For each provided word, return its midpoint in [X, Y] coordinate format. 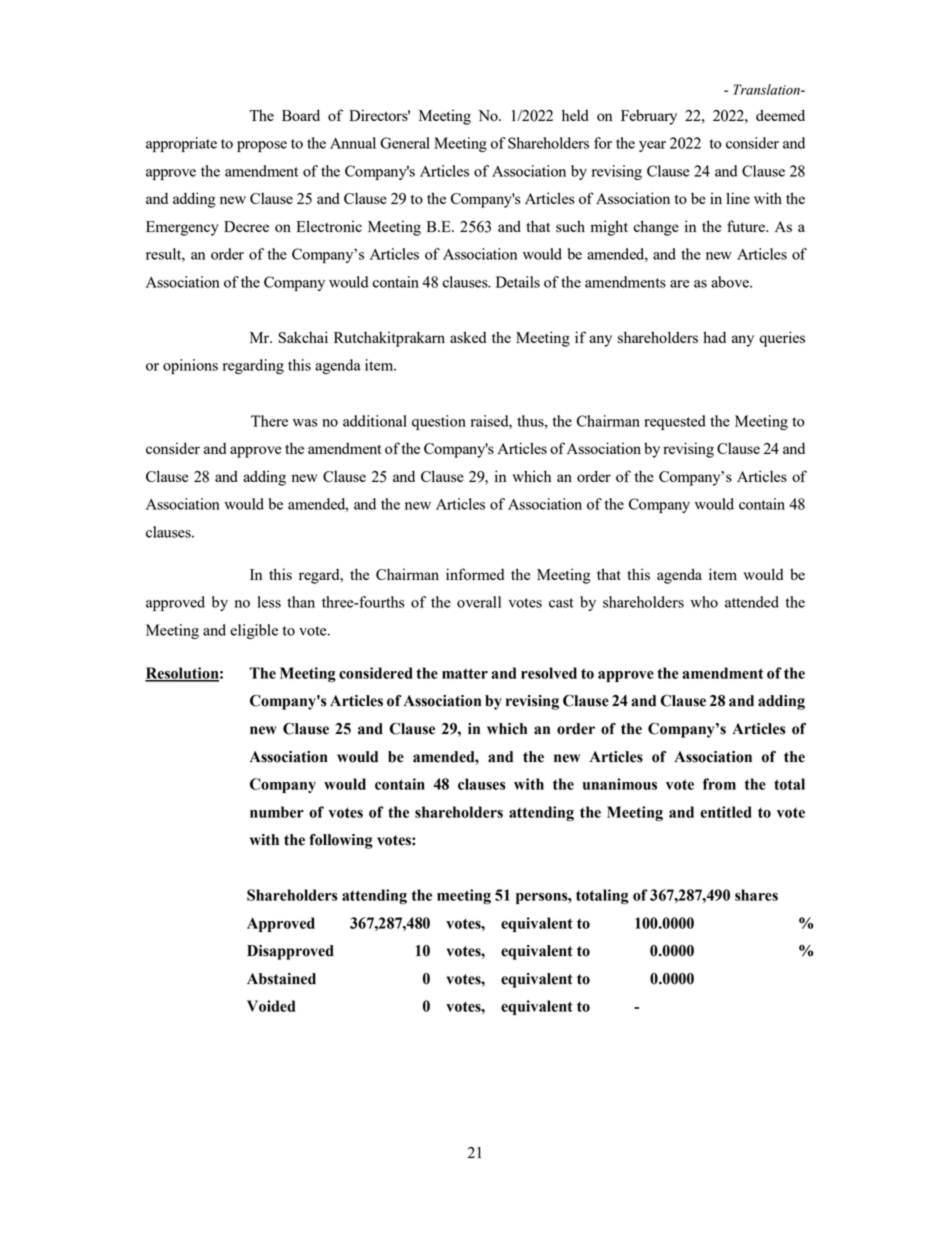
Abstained [281, 979]
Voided [271, 1006]
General [405, 143]
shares [756, 895]
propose [262, 146]
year [652, 146]
